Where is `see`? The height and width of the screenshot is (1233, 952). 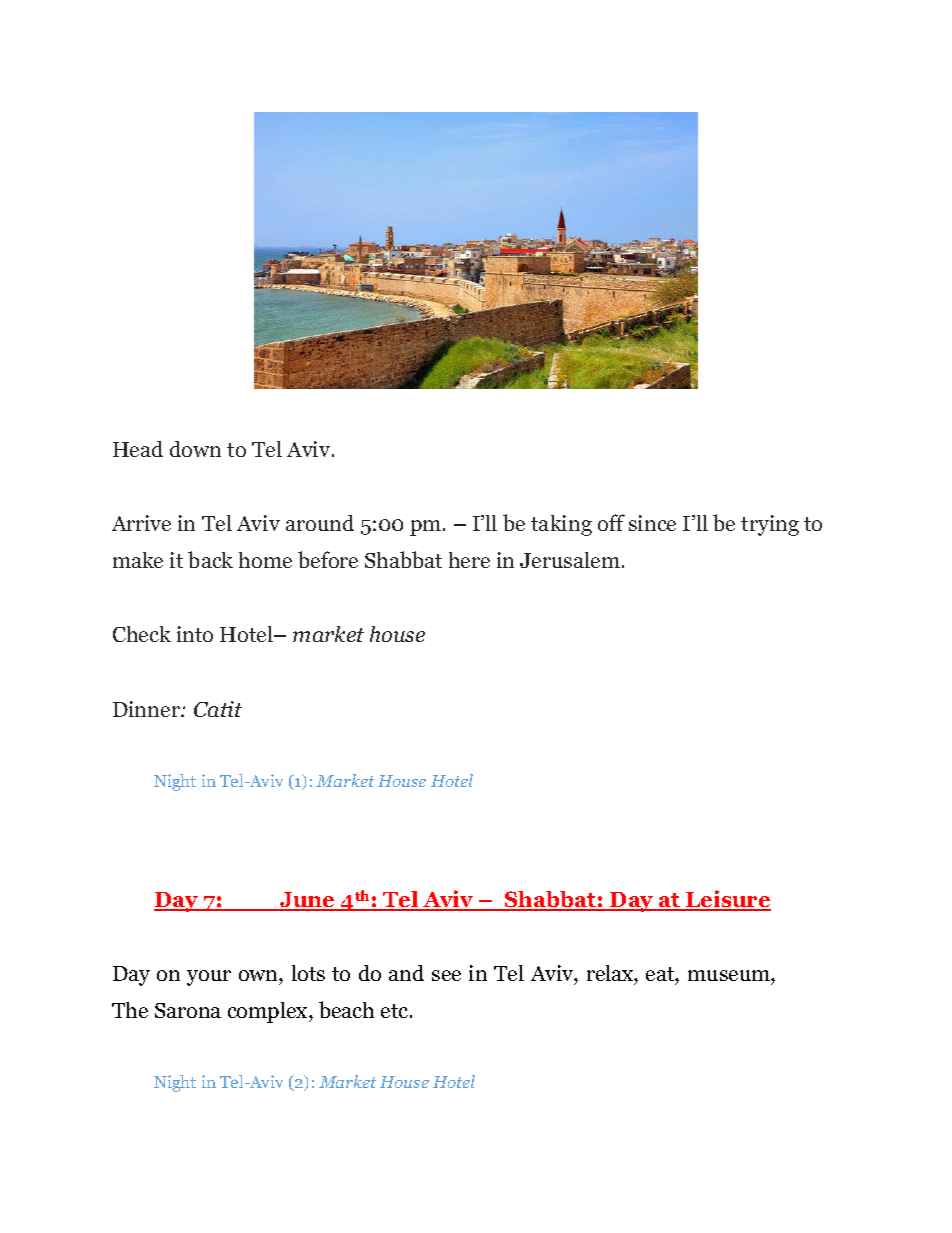 see is located at coordinates (446, 975).
